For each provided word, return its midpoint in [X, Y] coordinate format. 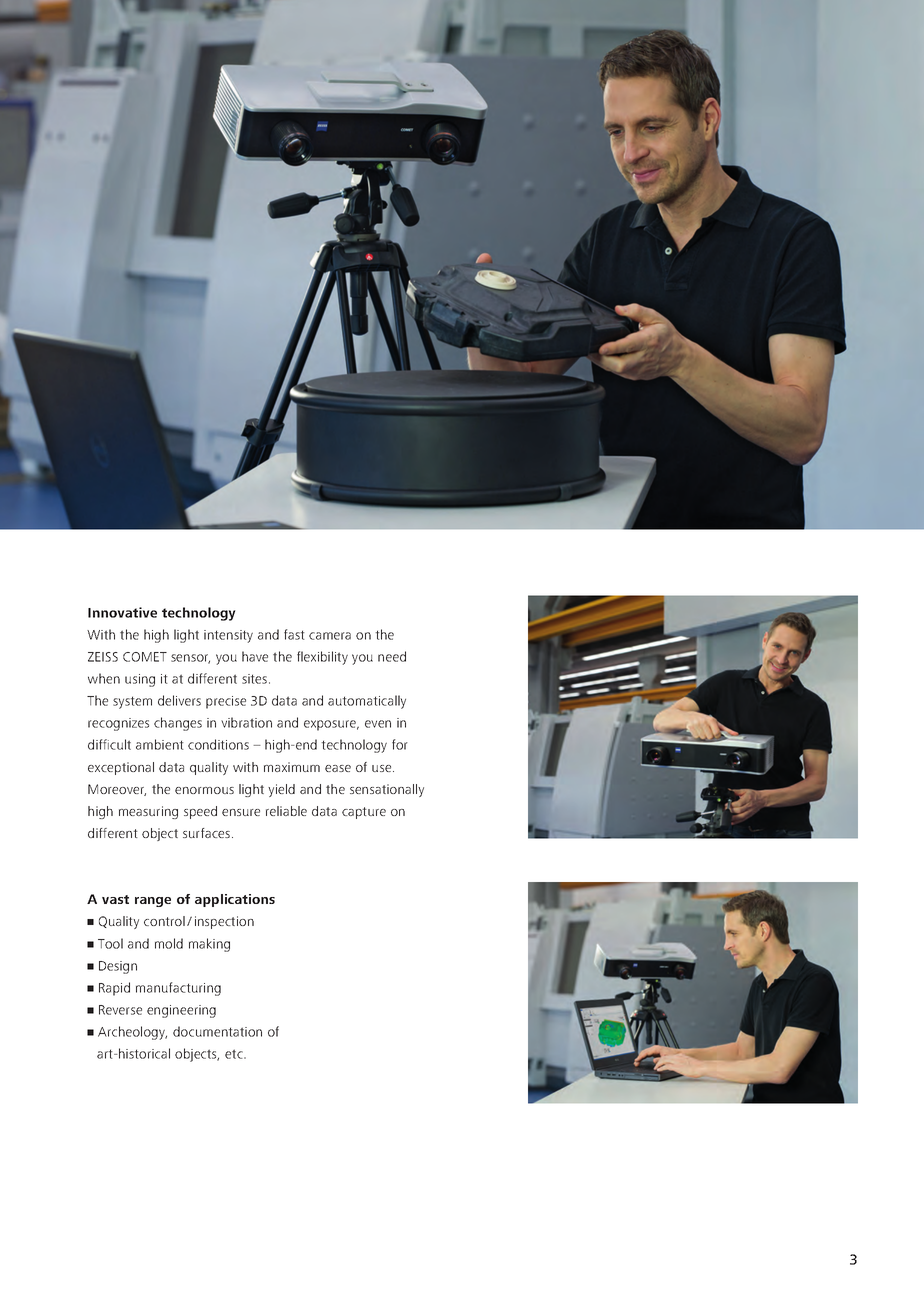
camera [330, 636]
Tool [110, 943]
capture [364, 813]
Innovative [122, 612]
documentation [217, 1031]
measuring [148, 812]
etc [235, 1054]
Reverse [120, 1010]
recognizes [118, 724]
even [378, 724]
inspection [224, 922]
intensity [228, 636]
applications [235, 900]
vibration [246, 722]
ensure [241, 812]
